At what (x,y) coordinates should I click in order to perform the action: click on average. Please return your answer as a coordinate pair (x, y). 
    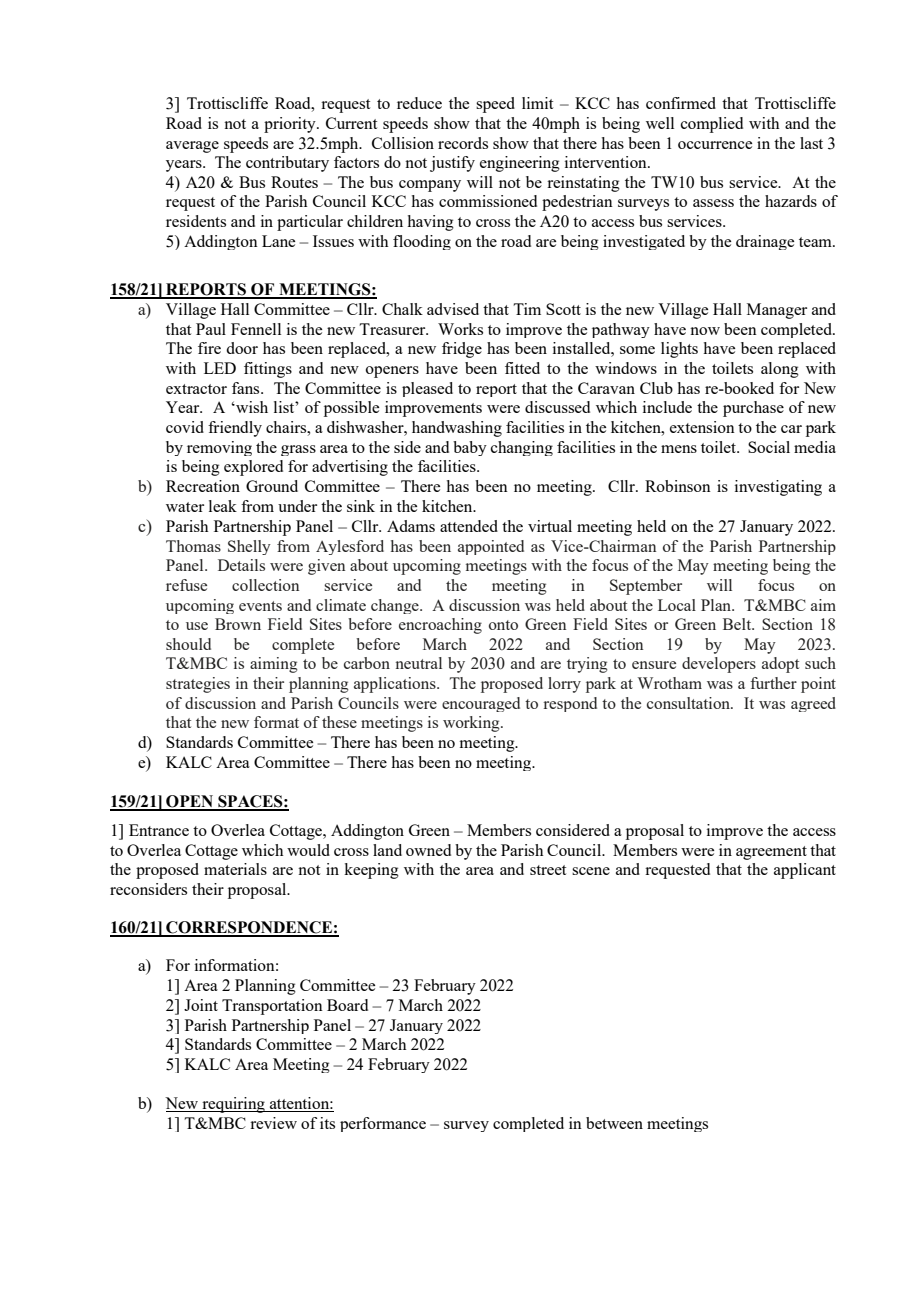
    Looking at the image, I should click on (192, 147).
